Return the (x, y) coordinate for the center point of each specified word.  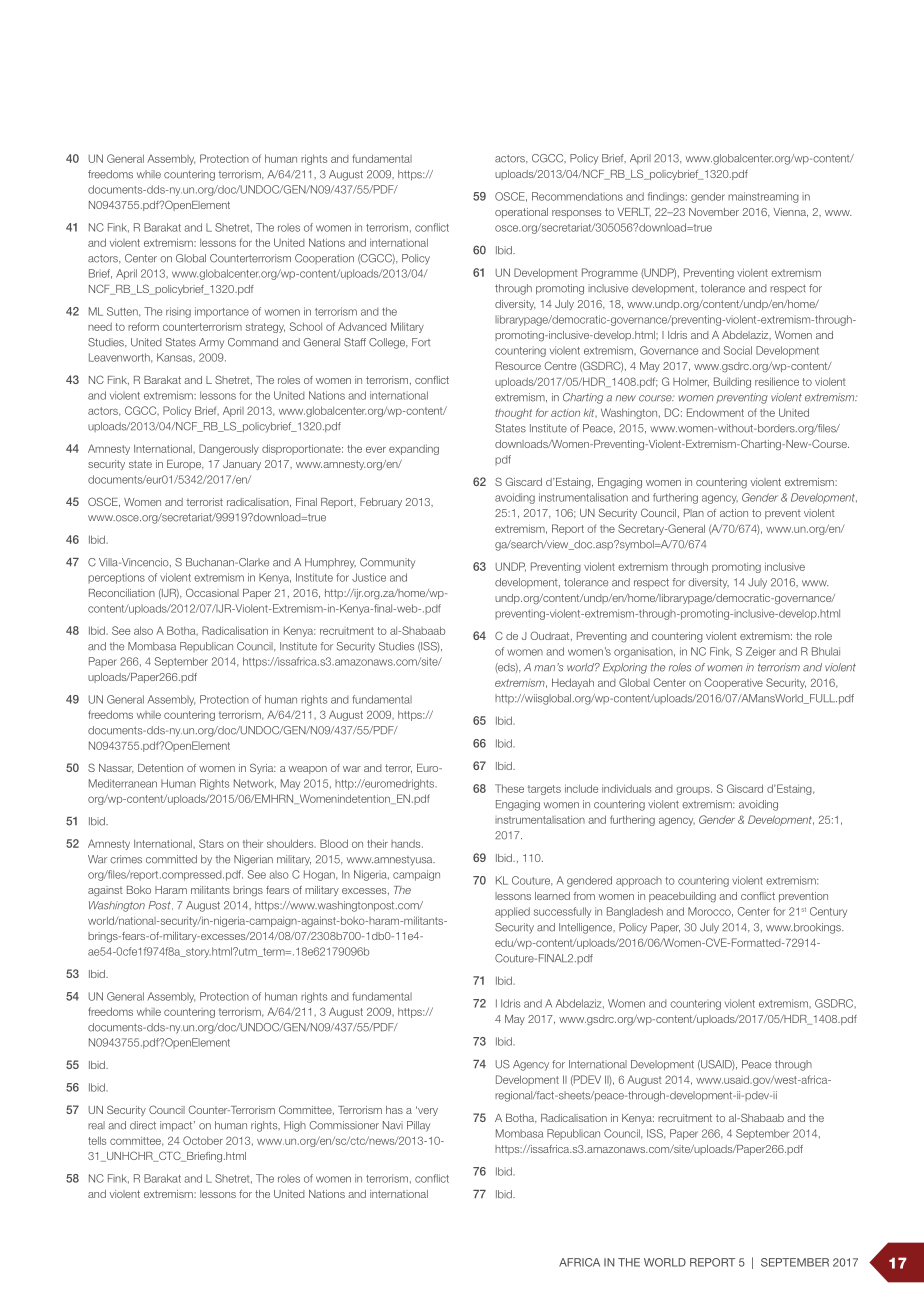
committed (171, 859)
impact (177, 1126)
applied (512, 912)
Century (828, 912)
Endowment (715, 412)
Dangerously (229, 449)
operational (521, 213)
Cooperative (733, 683)
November (714, 212)
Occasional (212, 592)
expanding (414, 449)
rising (178, 312)
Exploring (625, 668)
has (394, 1110)
